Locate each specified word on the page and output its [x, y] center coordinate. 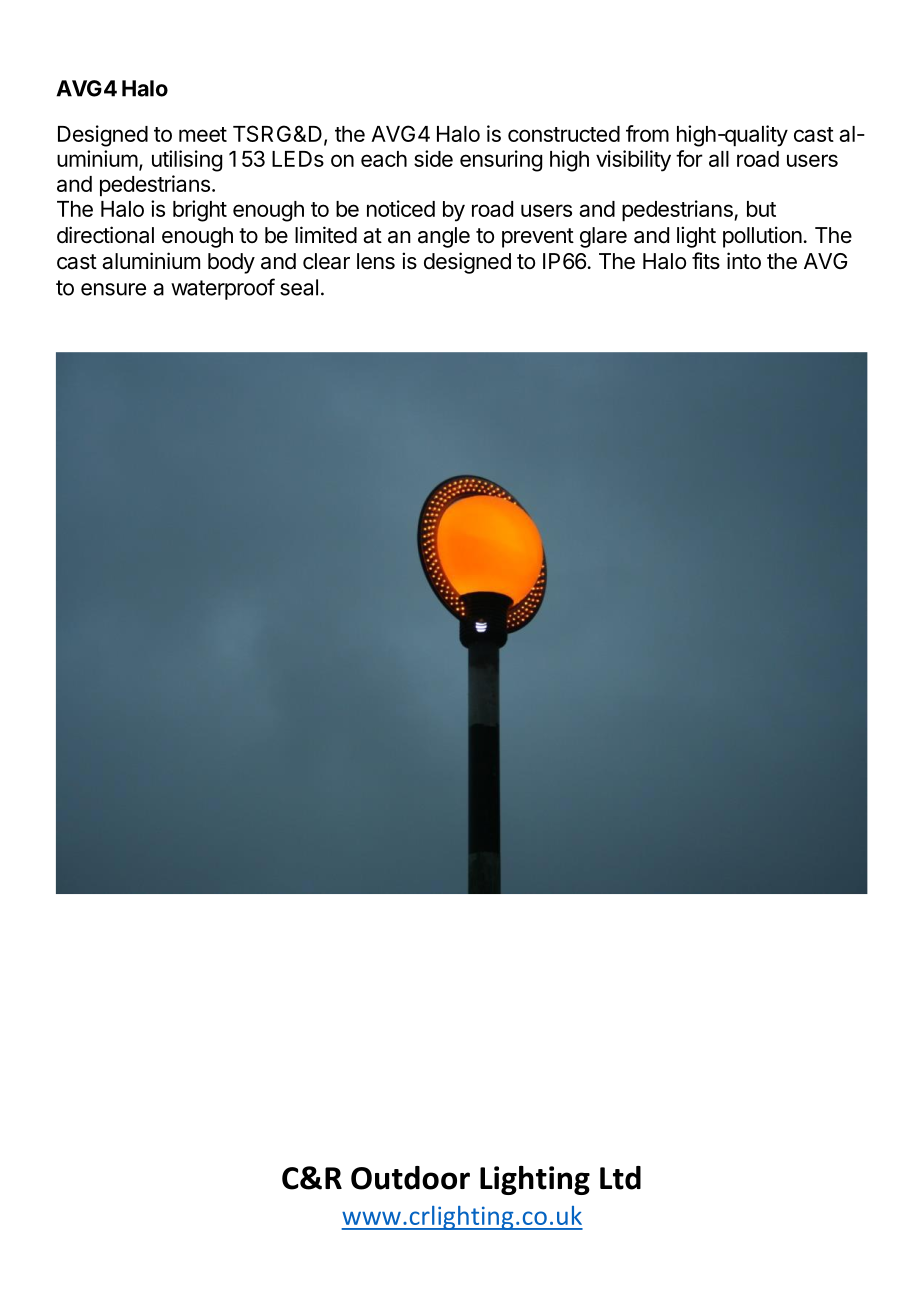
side [433, 158]
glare [603, 237]
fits [706, 261]
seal [299, 287]
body [231, 263]
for [689, 158]
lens [376, 261]
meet [203, 134]
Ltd [620, 1178]
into [744, 261]
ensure [113, 289]
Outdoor [410, 1178]
